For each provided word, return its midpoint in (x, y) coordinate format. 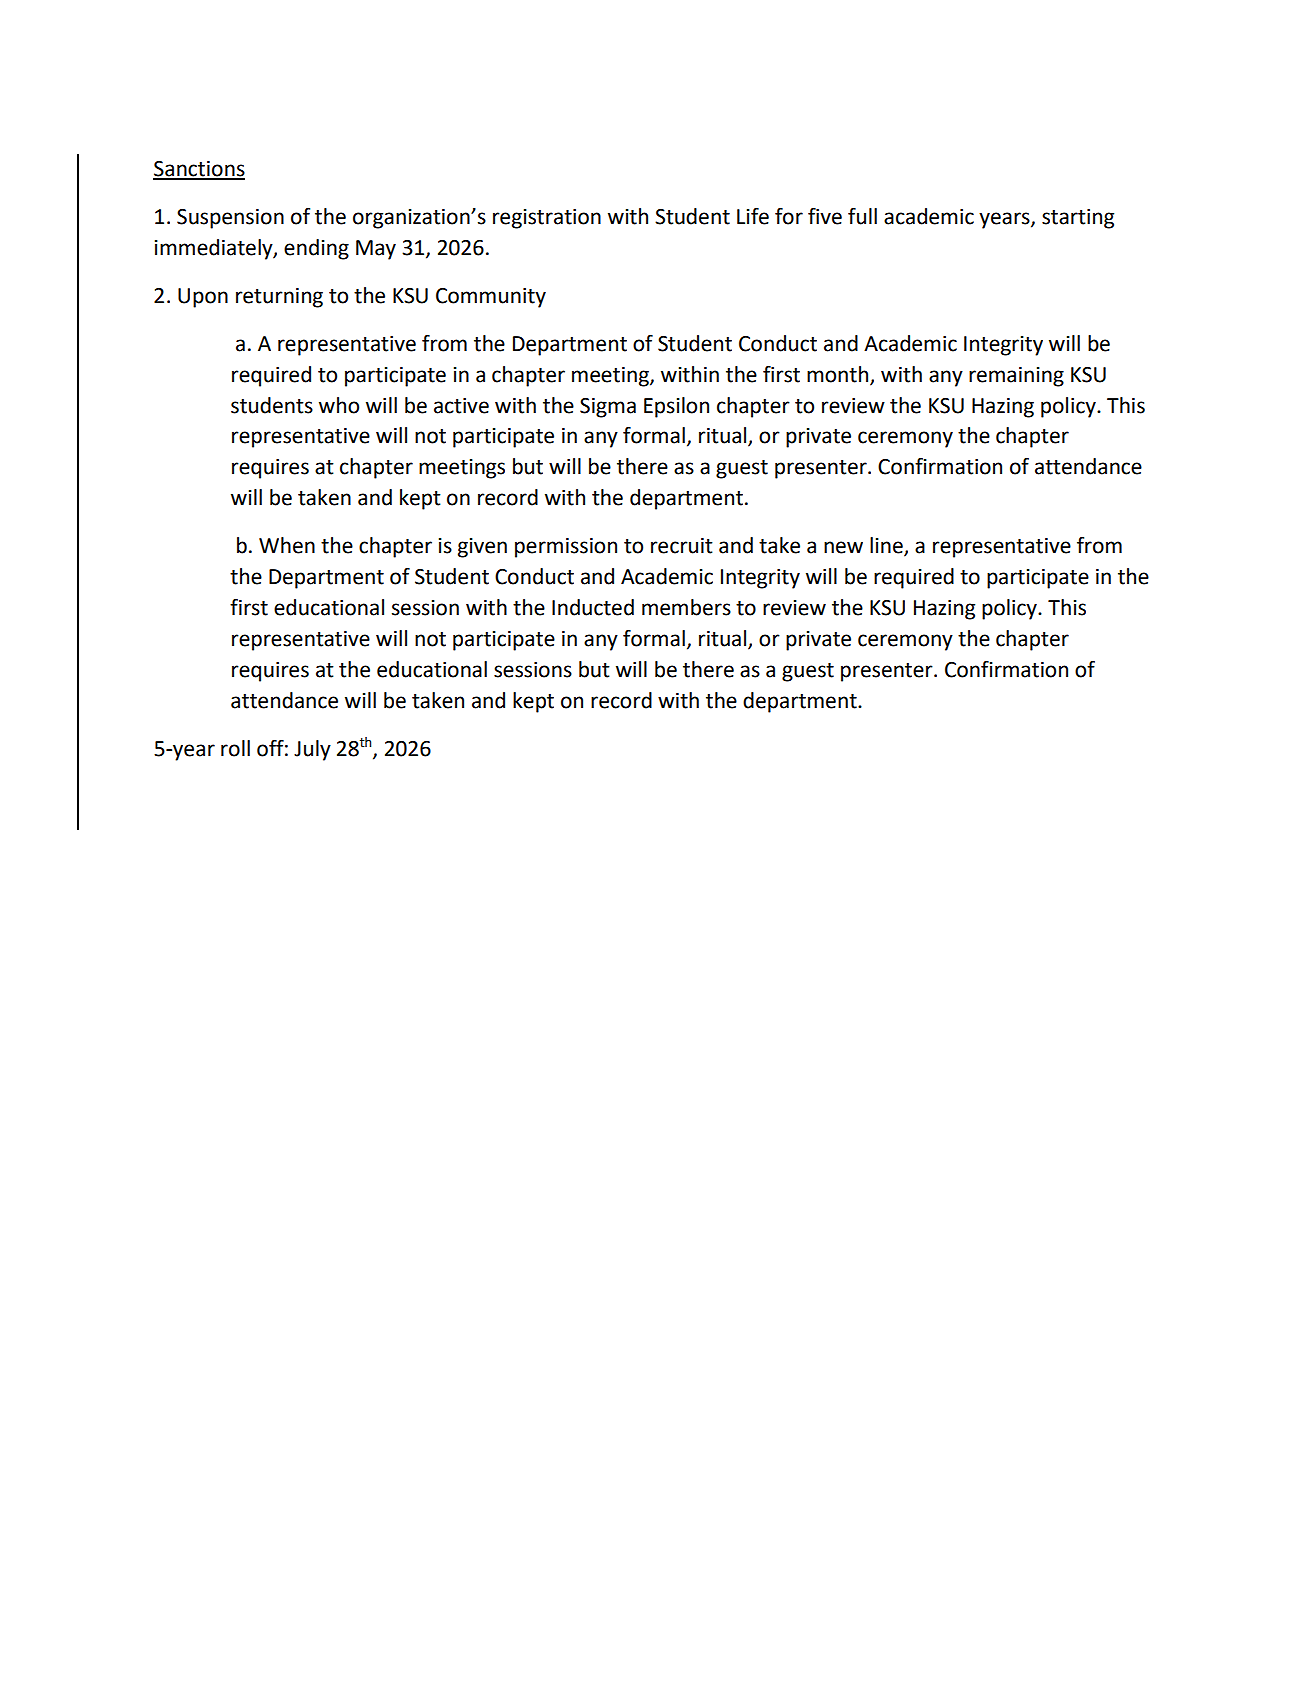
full (862, 216)
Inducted (593, 607)
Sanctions (199, 170)
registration (547, 219)
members (686, 607)
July (312, 750)
